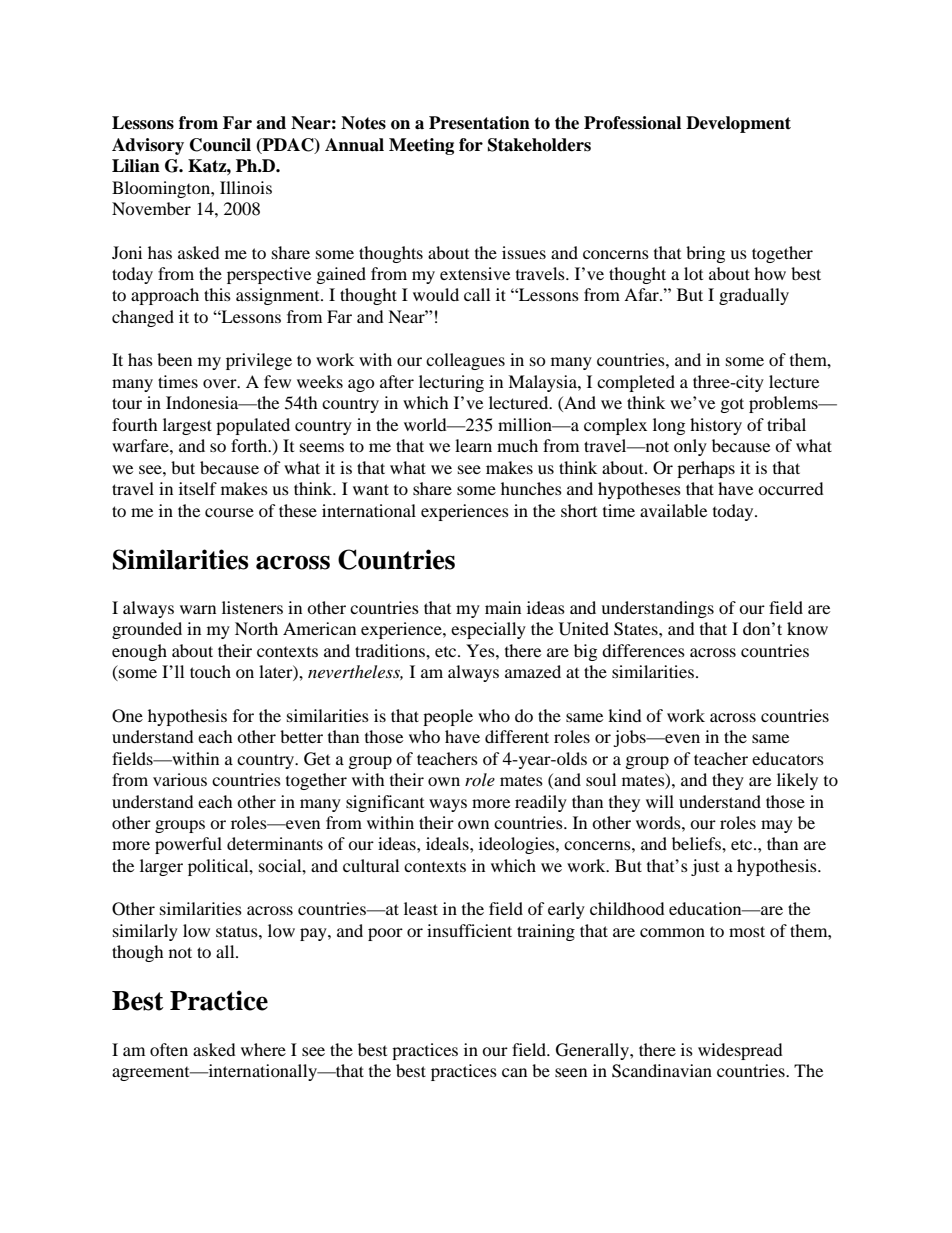  What do you see at coordinates (740, 1051) in the image?
I see `widespread` at bounding box center [740, 1051].
